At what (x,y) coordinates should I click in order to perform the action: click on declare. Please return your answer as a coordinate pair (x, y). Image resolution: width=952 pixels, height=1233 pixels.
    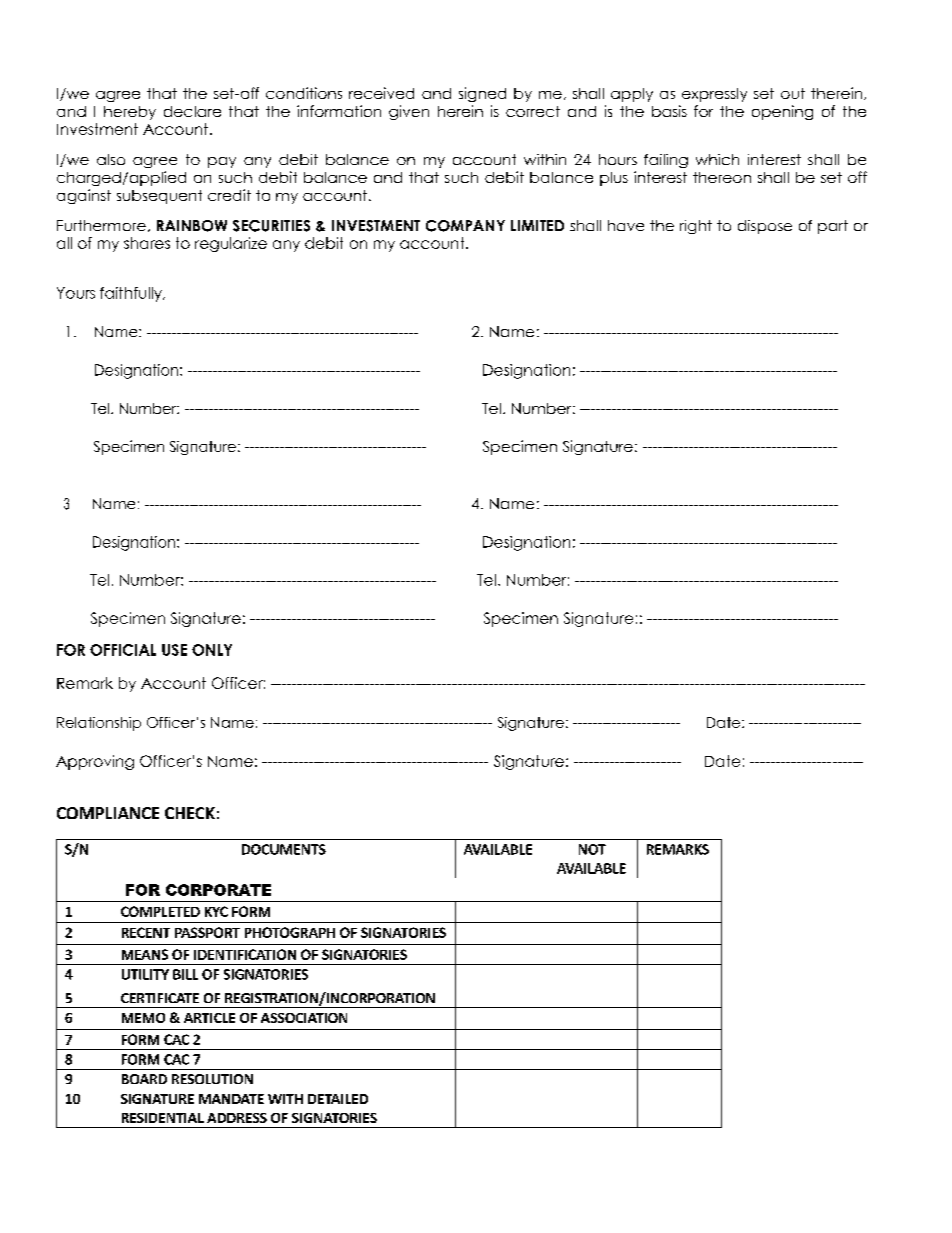
    Looking at the image, I should click on (192, 111).
